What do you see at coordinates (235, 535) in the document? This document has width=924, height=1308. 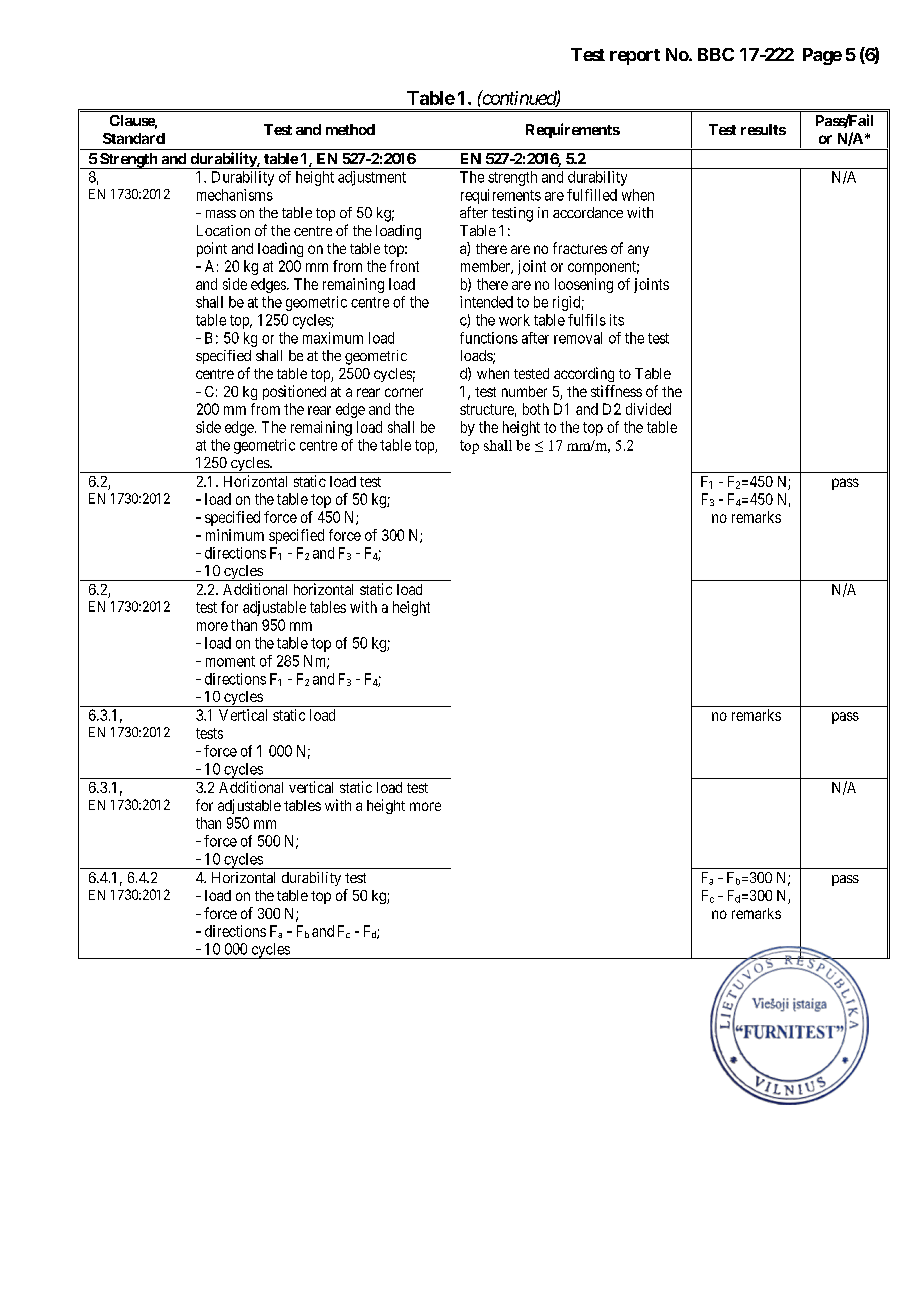 I see `minimum` at bounding box center [235, 535].
